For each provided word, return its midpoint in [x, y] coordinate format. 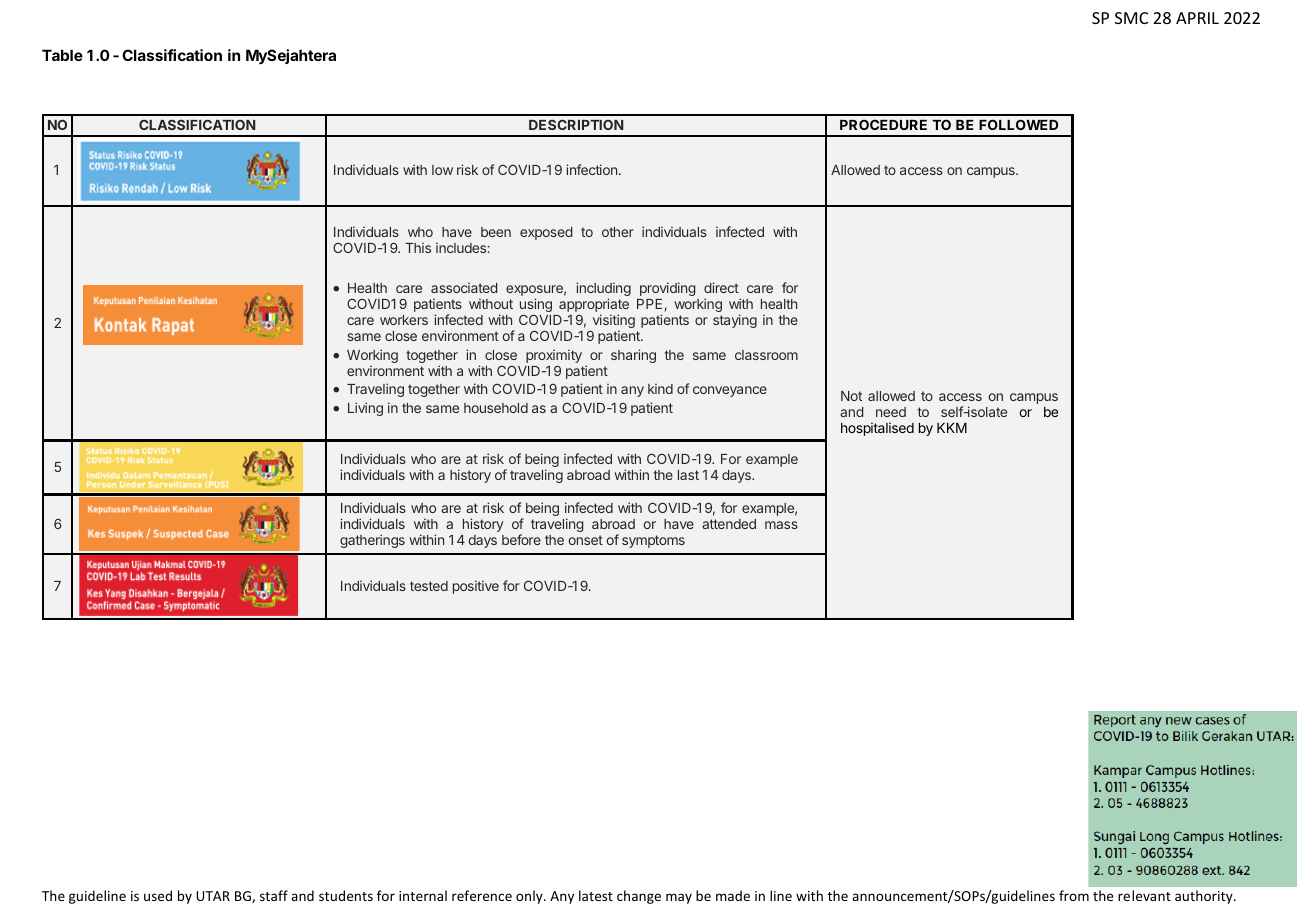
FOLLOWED [1018, 124]
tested [429, 586]
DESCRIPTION [576, 124]
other [618, 232]
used [158, 895]
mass [781, 525]
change [639, 897]
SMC [1131, 18]
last [688, 475]
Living [365, 409]
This [418, 247]
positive [476, 587]
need [891, 412]
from [1074, 895]
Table [62, 55]
